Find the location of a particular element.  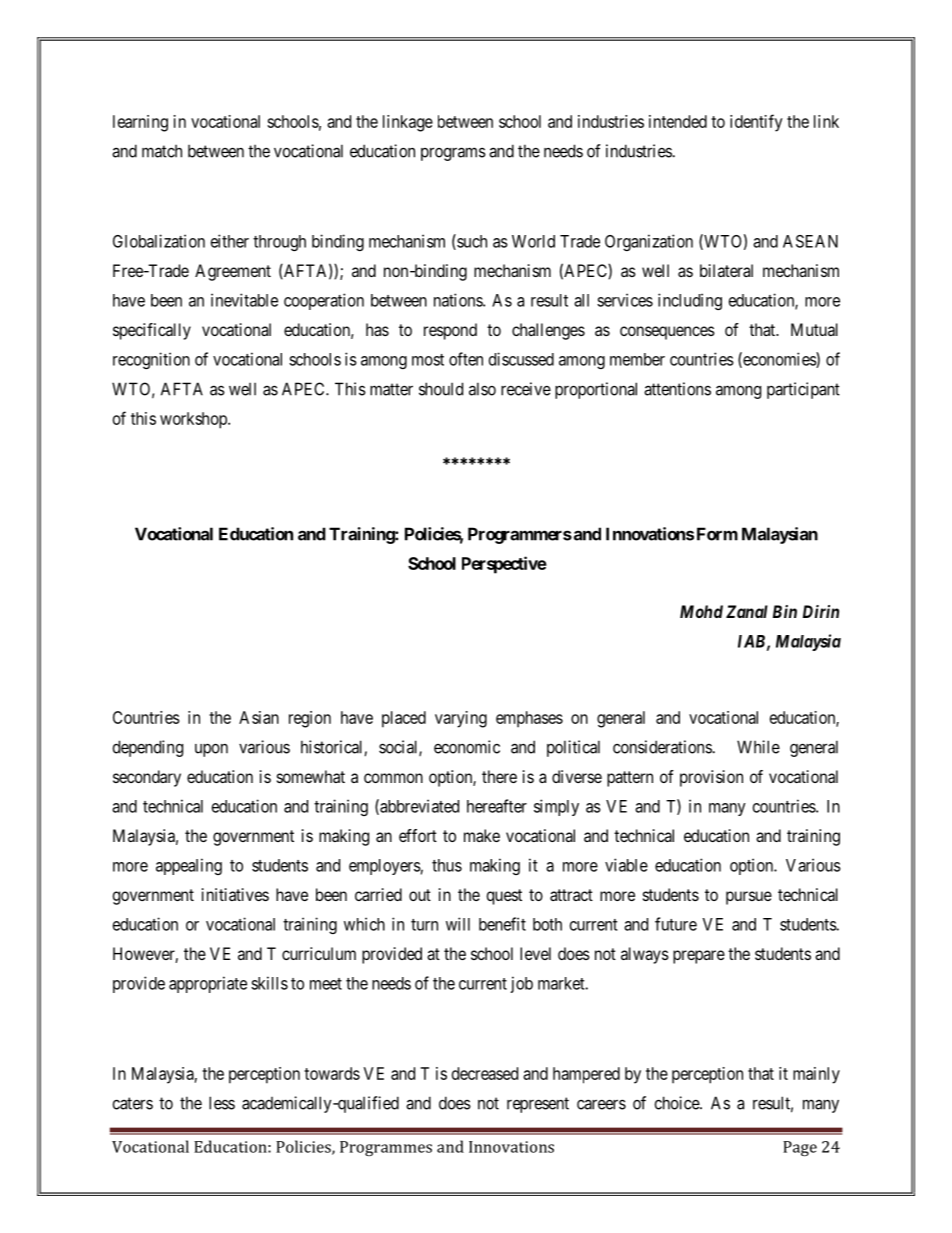

identify is located at coordinates (756, 123).
